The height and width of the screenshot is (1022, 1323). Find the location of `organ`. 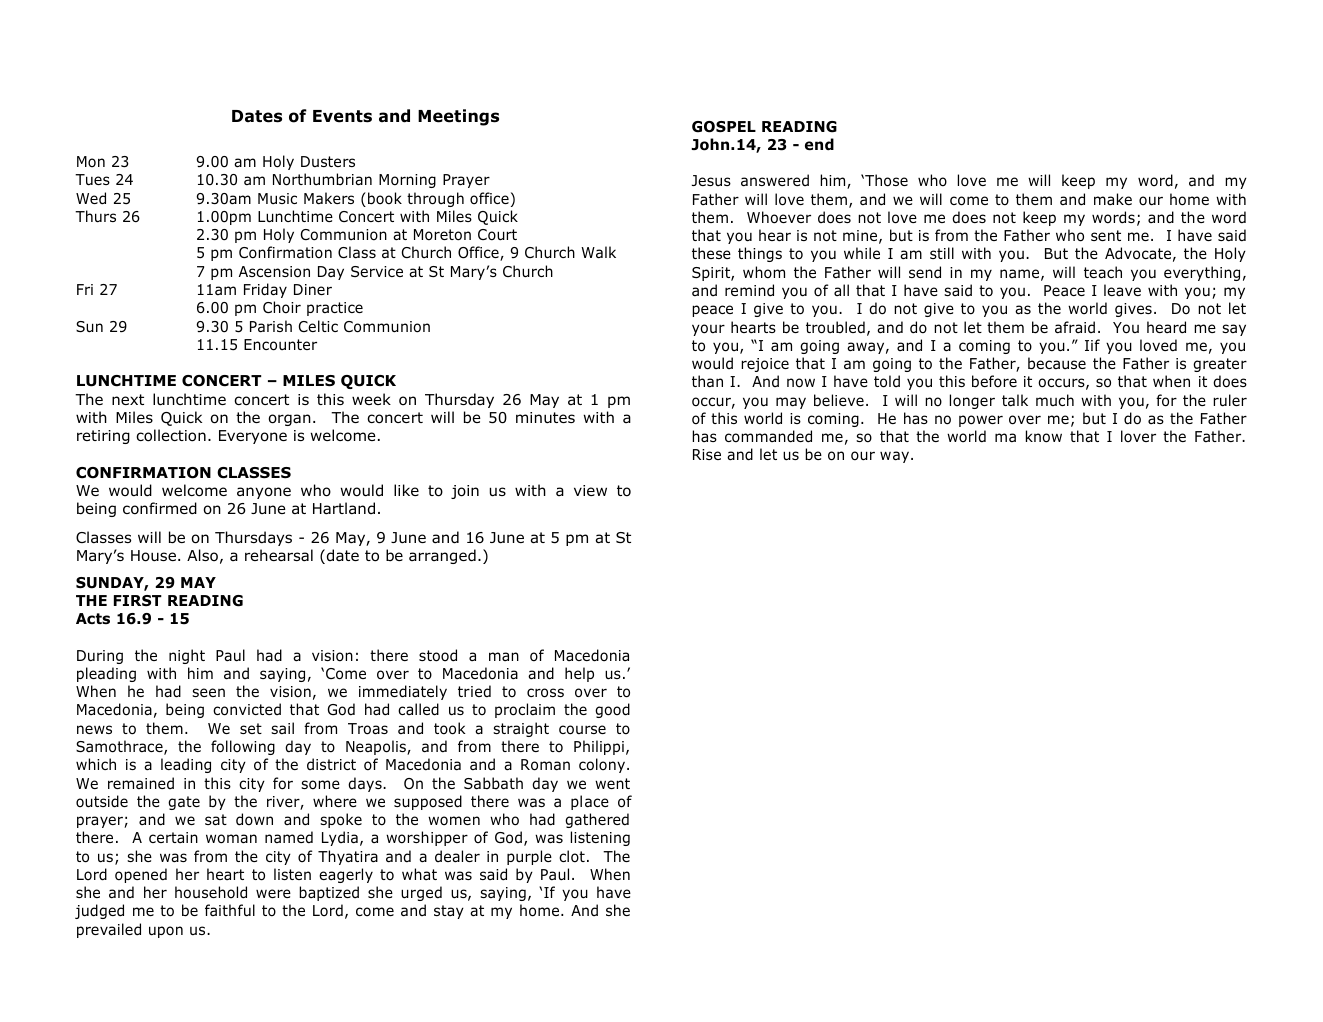

organ is located at coordinates (289, 420).
